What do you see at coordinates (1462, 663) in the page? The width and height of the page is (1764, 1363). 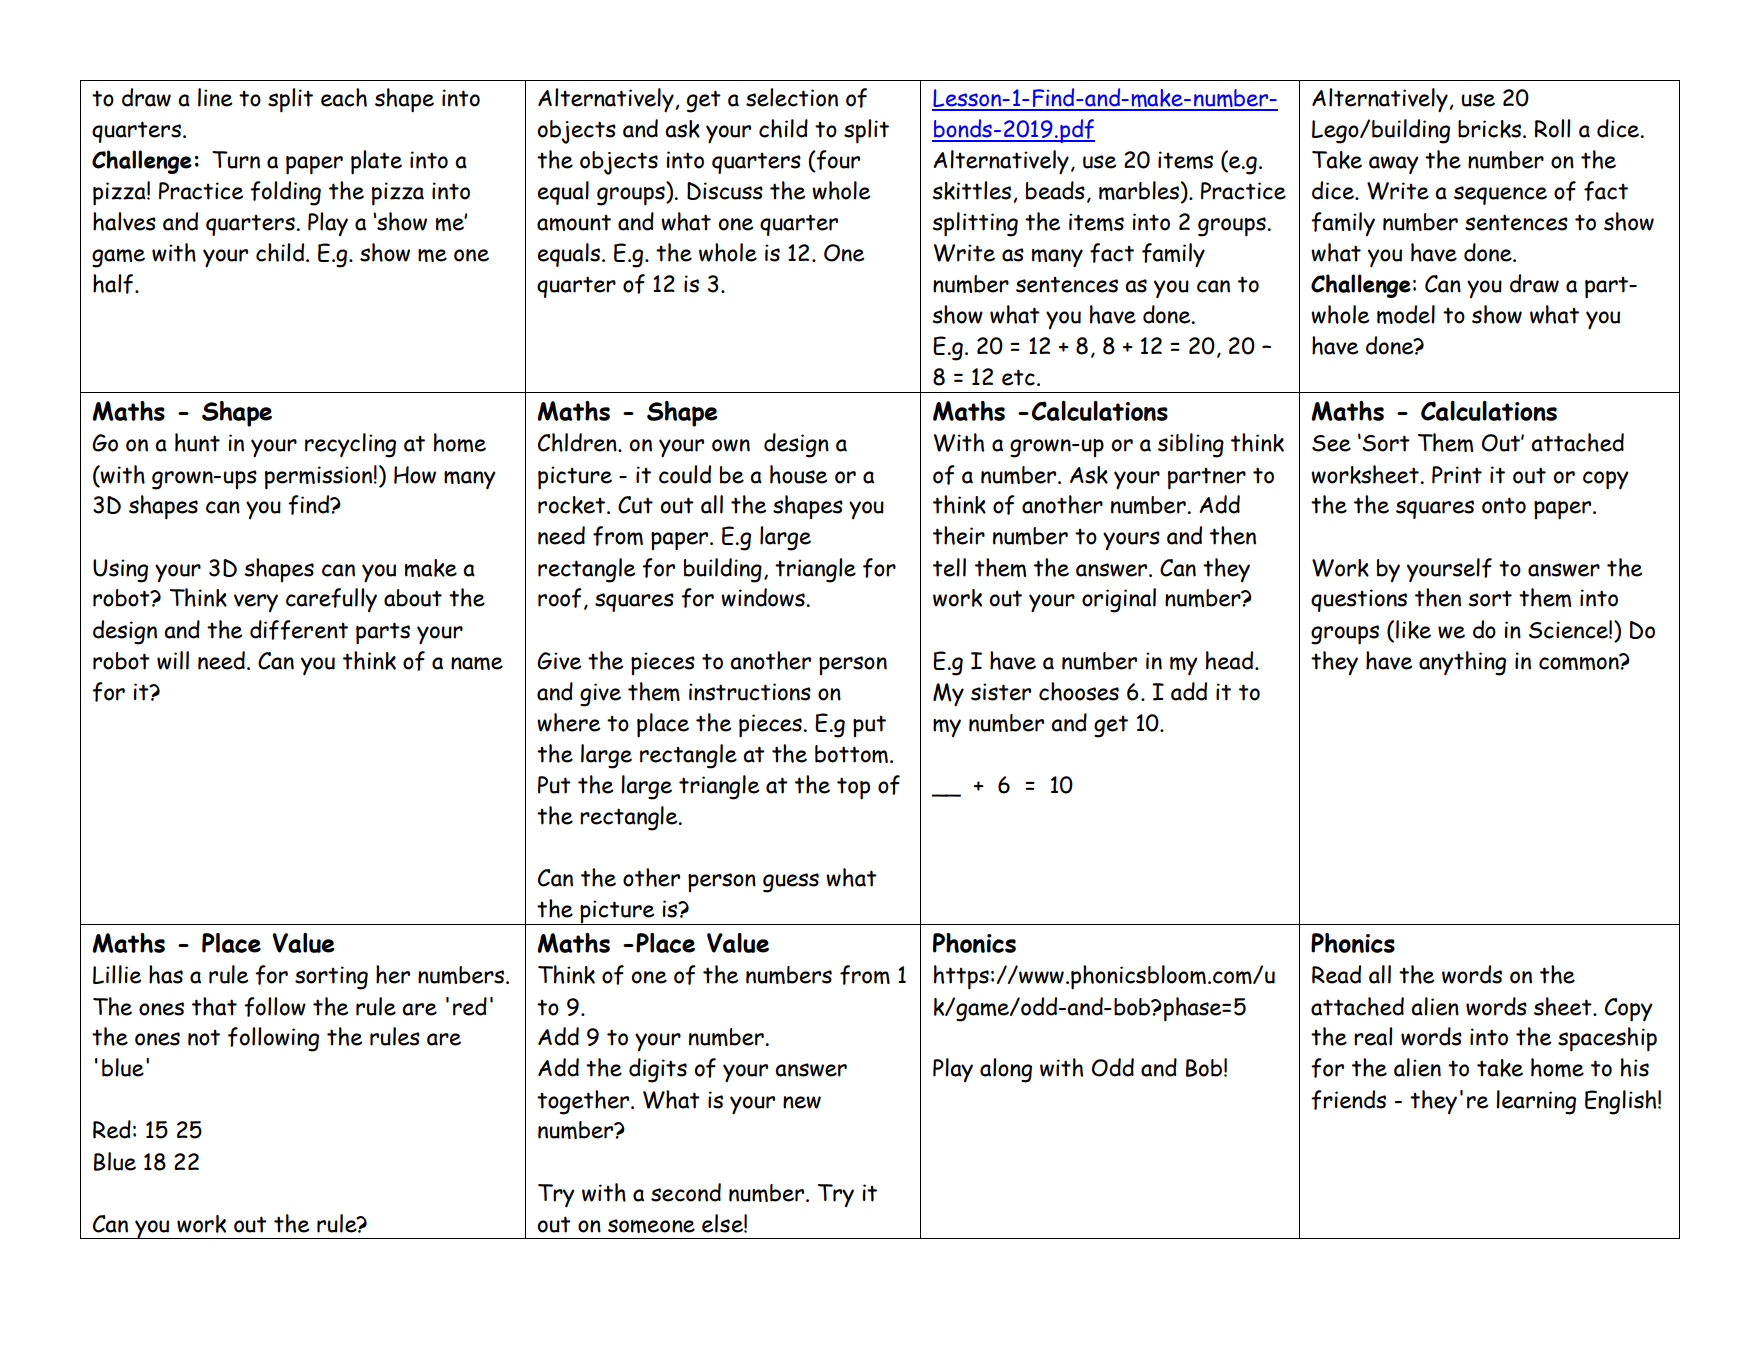 I see `anything` at bounding box center [1462, 663].
